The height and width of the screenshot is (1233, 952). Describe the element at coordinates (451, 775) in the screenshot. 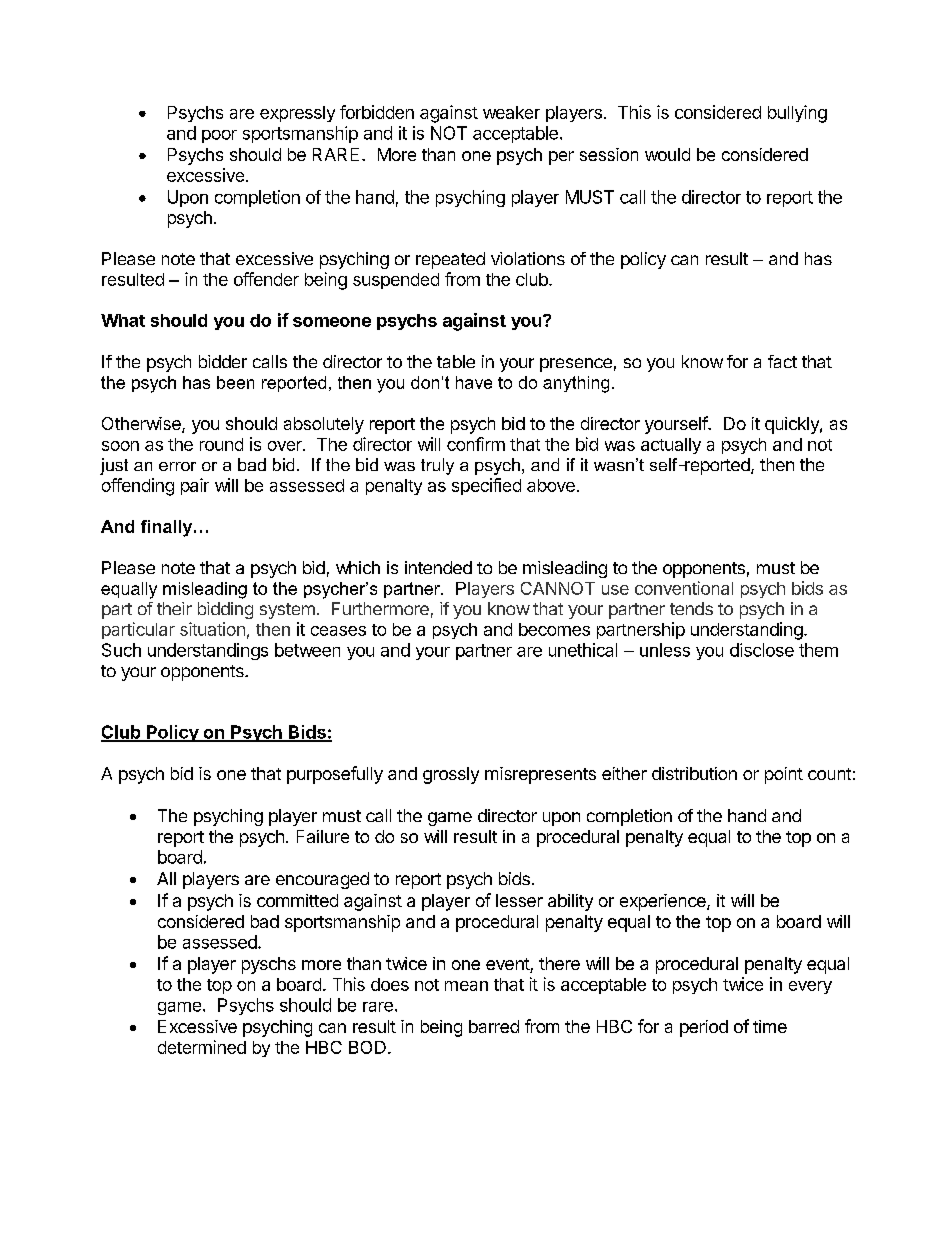

I see `grossly` at that location.
